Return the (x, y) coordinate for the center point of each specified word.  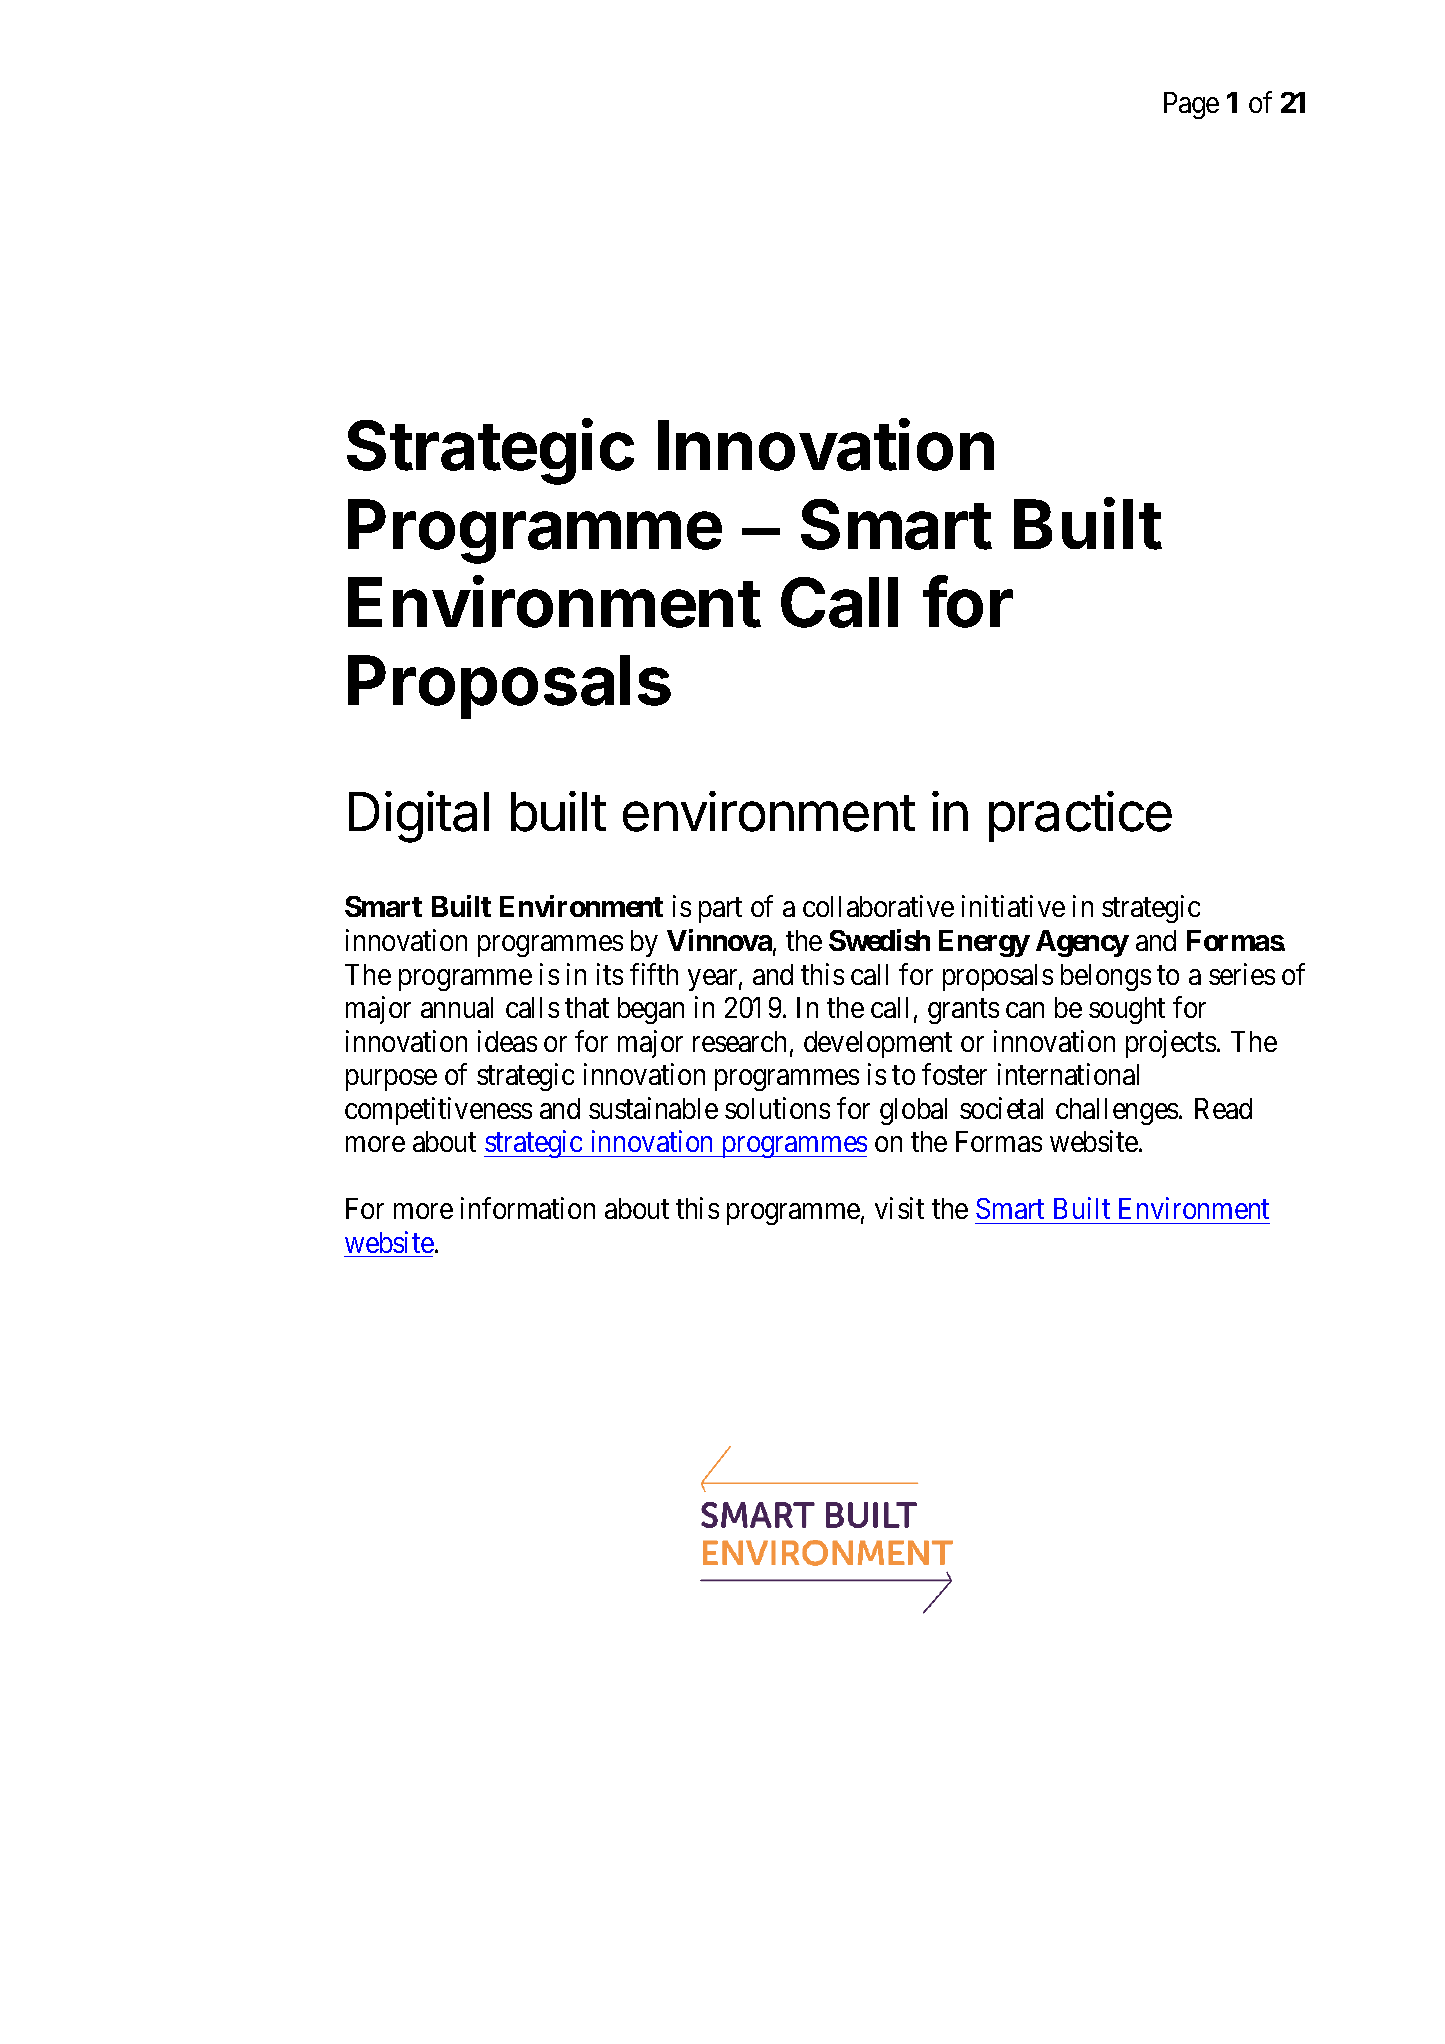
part (720, 911)
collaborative (878, 906)
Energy (984, 943)
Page (1191, 105)
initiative (1013, 906)
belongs (1106, 977)
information (528, 1208)
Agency (1082, 943)
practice (1080, 816)
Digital (419, 817)
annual (457, 1007)
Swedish (879, 940)
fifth (654, 974)
